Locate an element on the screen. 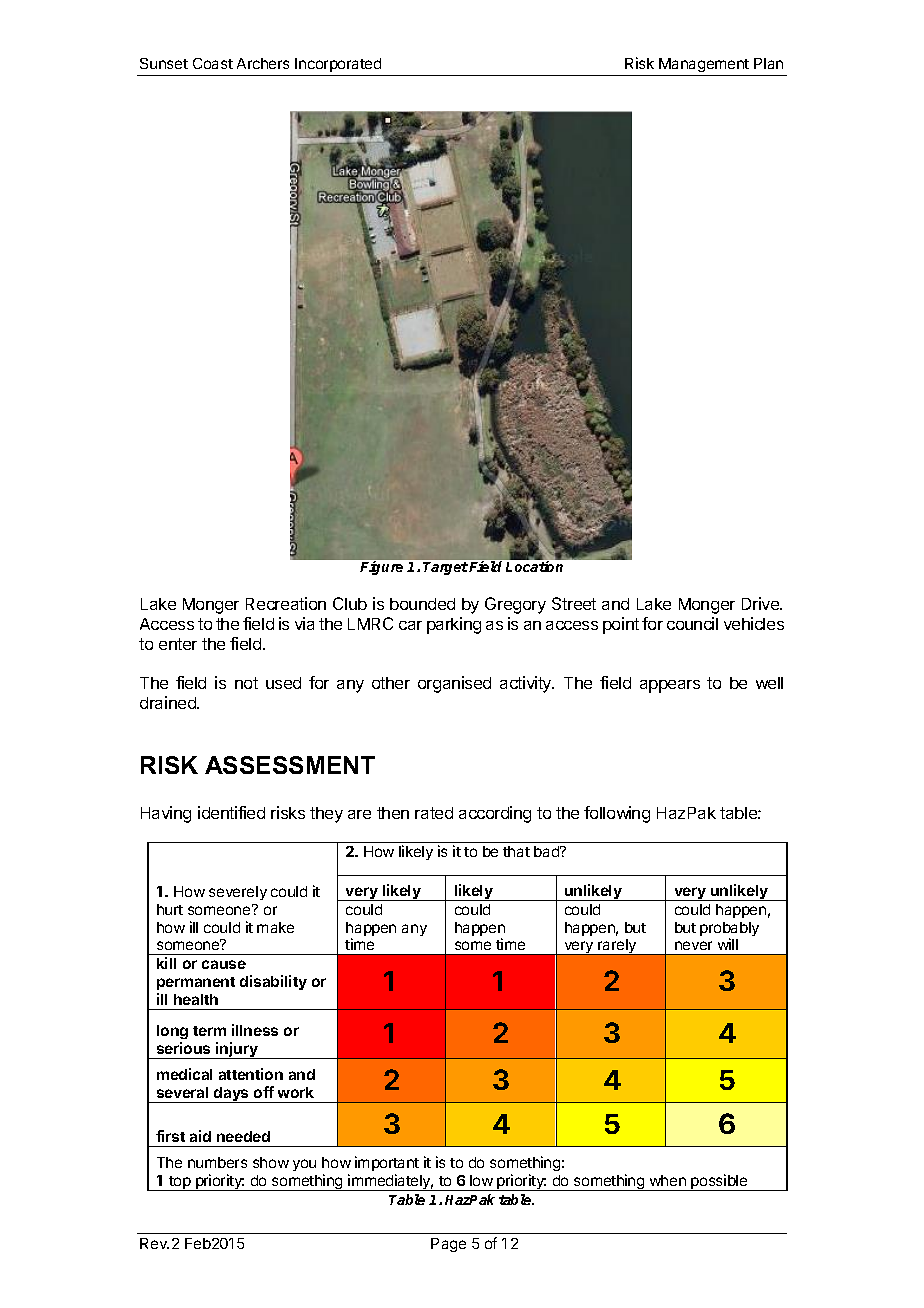 Image resolution: width=924 pixels, height=1308 pixels. probably is located at coordinates (729, 930).
